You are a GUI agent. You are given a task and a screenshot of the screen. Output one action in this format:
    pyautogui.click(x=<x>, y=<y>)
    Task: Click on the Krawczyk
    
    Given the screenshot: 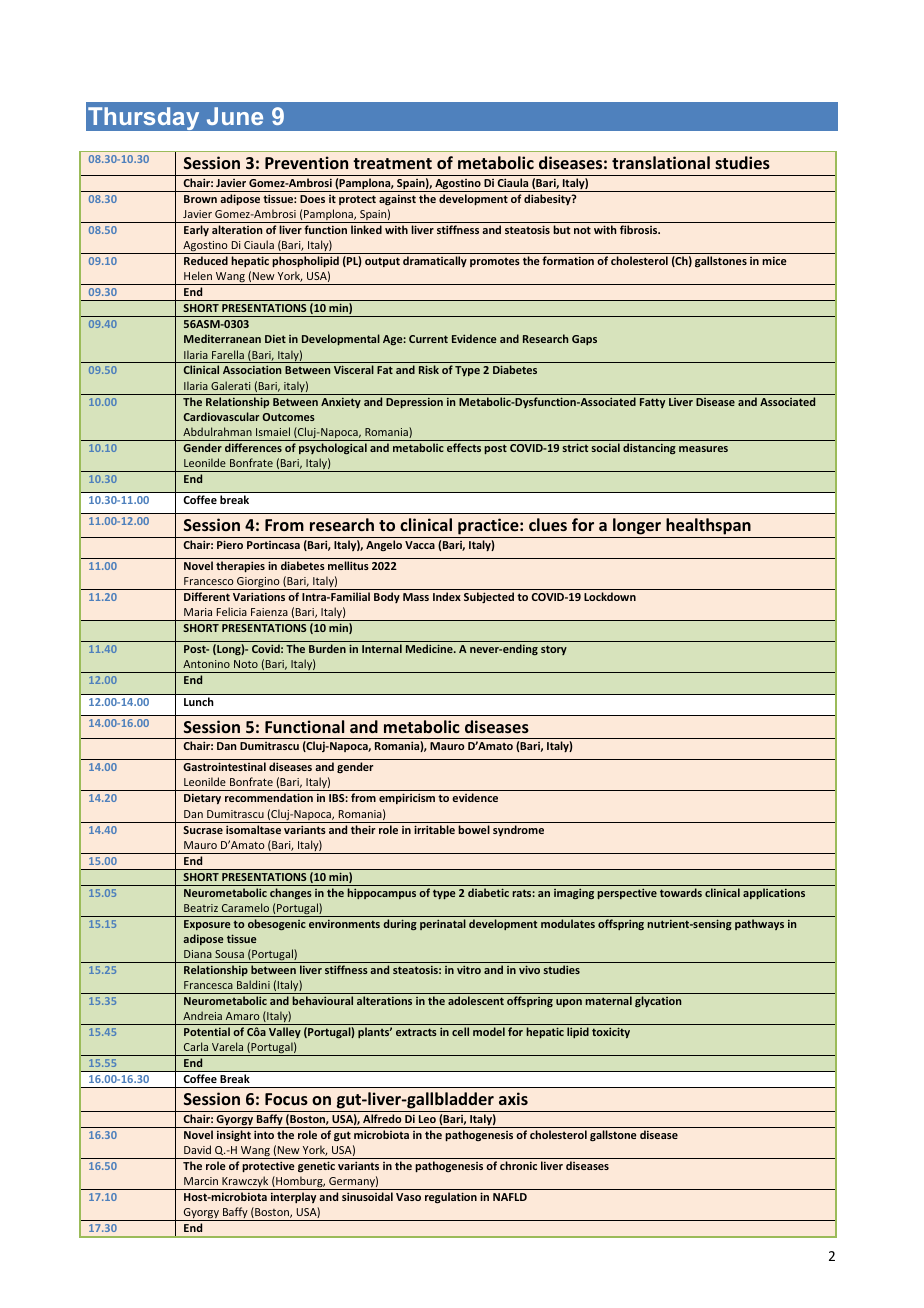 What is the action you would take?
    pyautogui.click(x=245, y=1183)
